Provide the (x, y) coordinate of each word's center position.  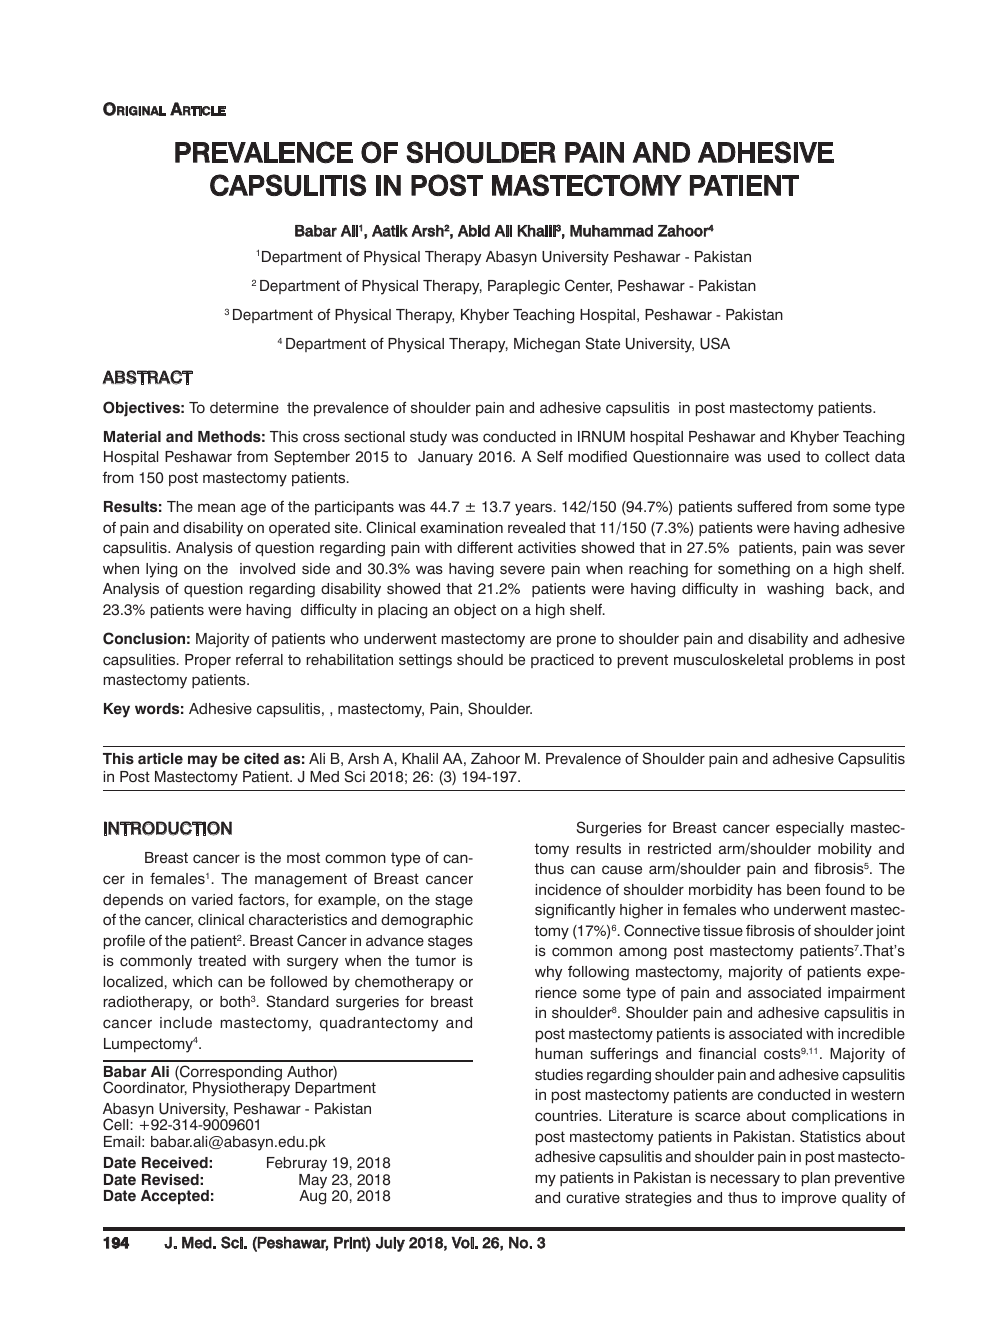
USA (715, 343)
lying (161, 570)
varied (212, 899)
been (803, 890)
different (485, 548)
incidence (568, 889)
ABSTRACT (147, 377)
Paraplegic (524, 287)
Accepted (175, 1197)
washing (795, 590)
